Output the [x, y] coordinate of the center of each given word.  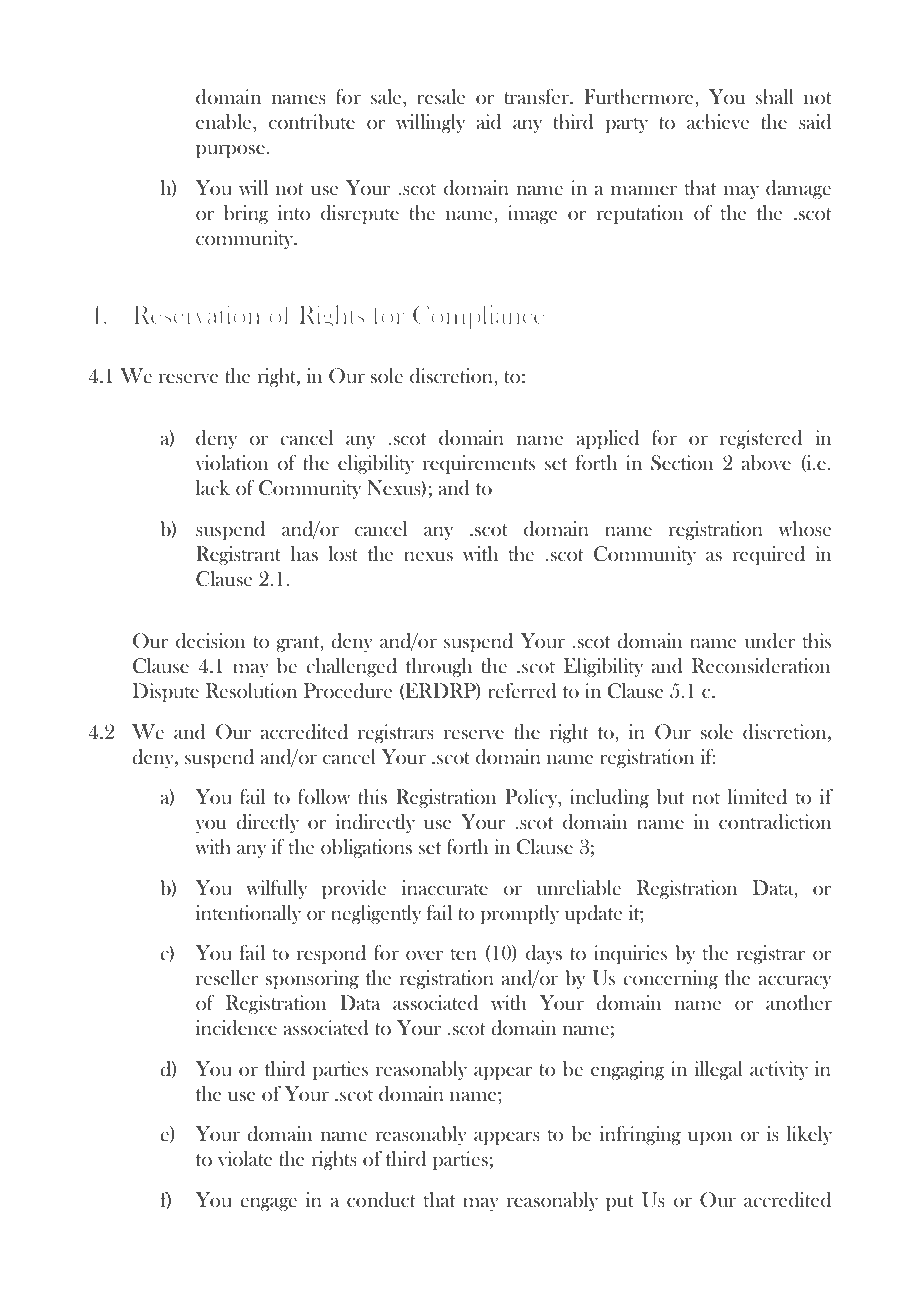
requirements [479, 464]
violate [245, 1158]
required [768, 555]
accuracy [795, 982]
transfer [537, 96]
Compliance [478, 317]
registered [761, 439]
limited [757, 797]
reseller [227, 977]
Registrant [238, 555]
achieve [718, 121]
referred [522, 691]
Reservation [197, 314]
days [544, 954]
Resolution [251, 690]
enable [225, 123]
